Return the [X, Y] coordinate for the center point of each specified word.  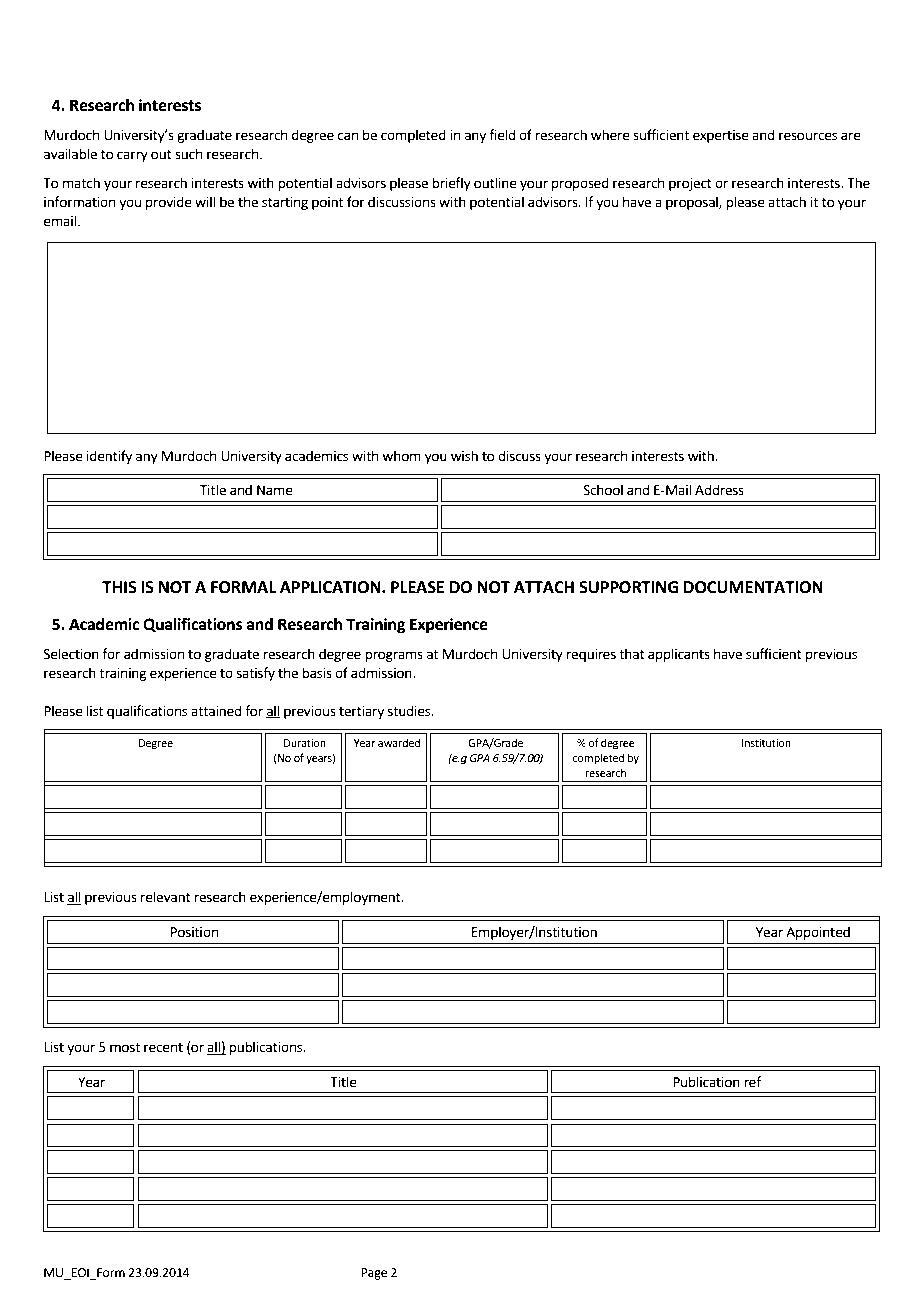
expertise [721, 136]
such [188, 154]
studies [410, 711]
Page [374, 1274]
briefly [451, 184]
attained [216, 711]
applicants [679, 655]
